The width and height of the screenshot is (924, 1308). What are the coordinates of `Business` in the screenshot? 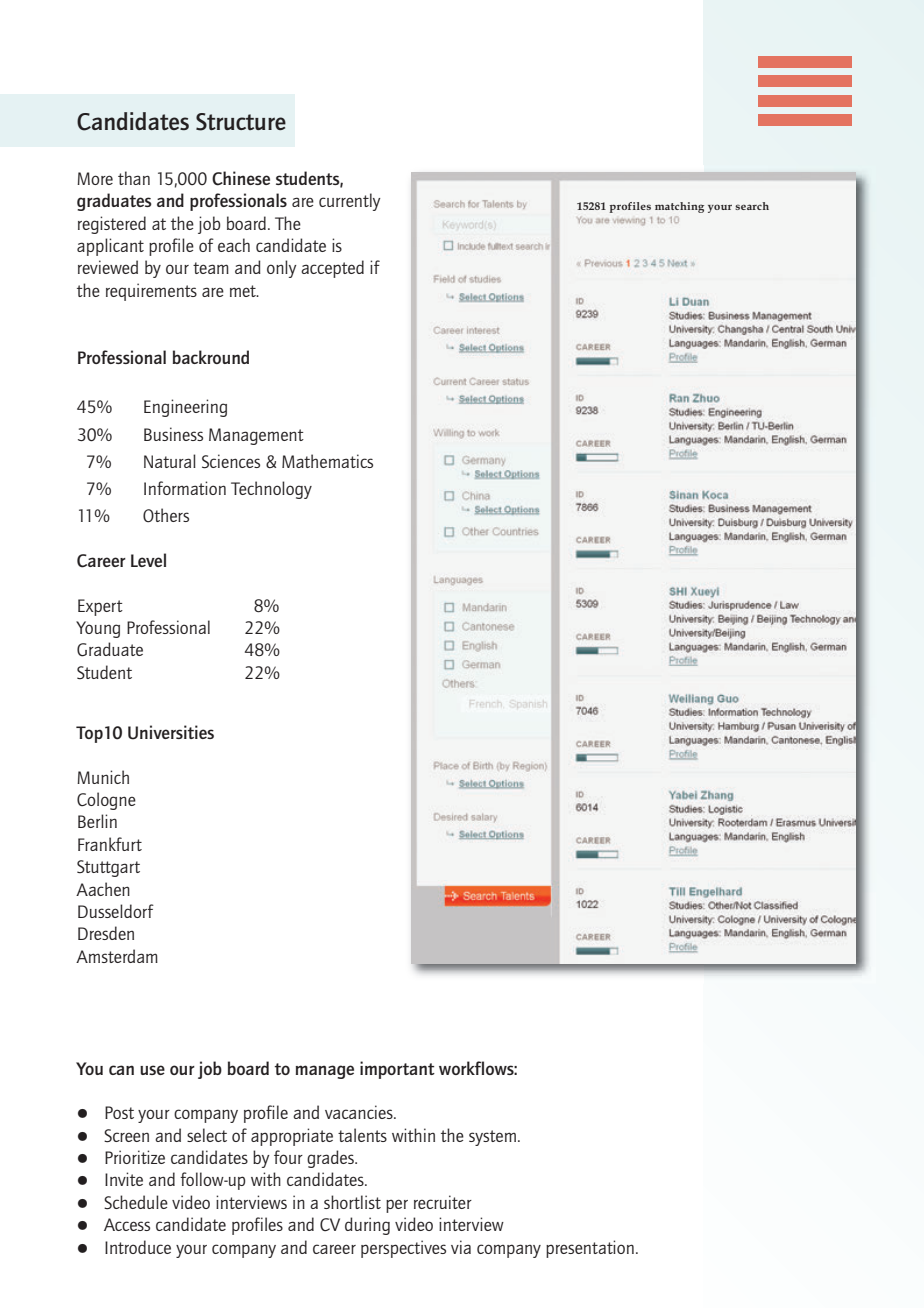 It's located at (173, 434).
